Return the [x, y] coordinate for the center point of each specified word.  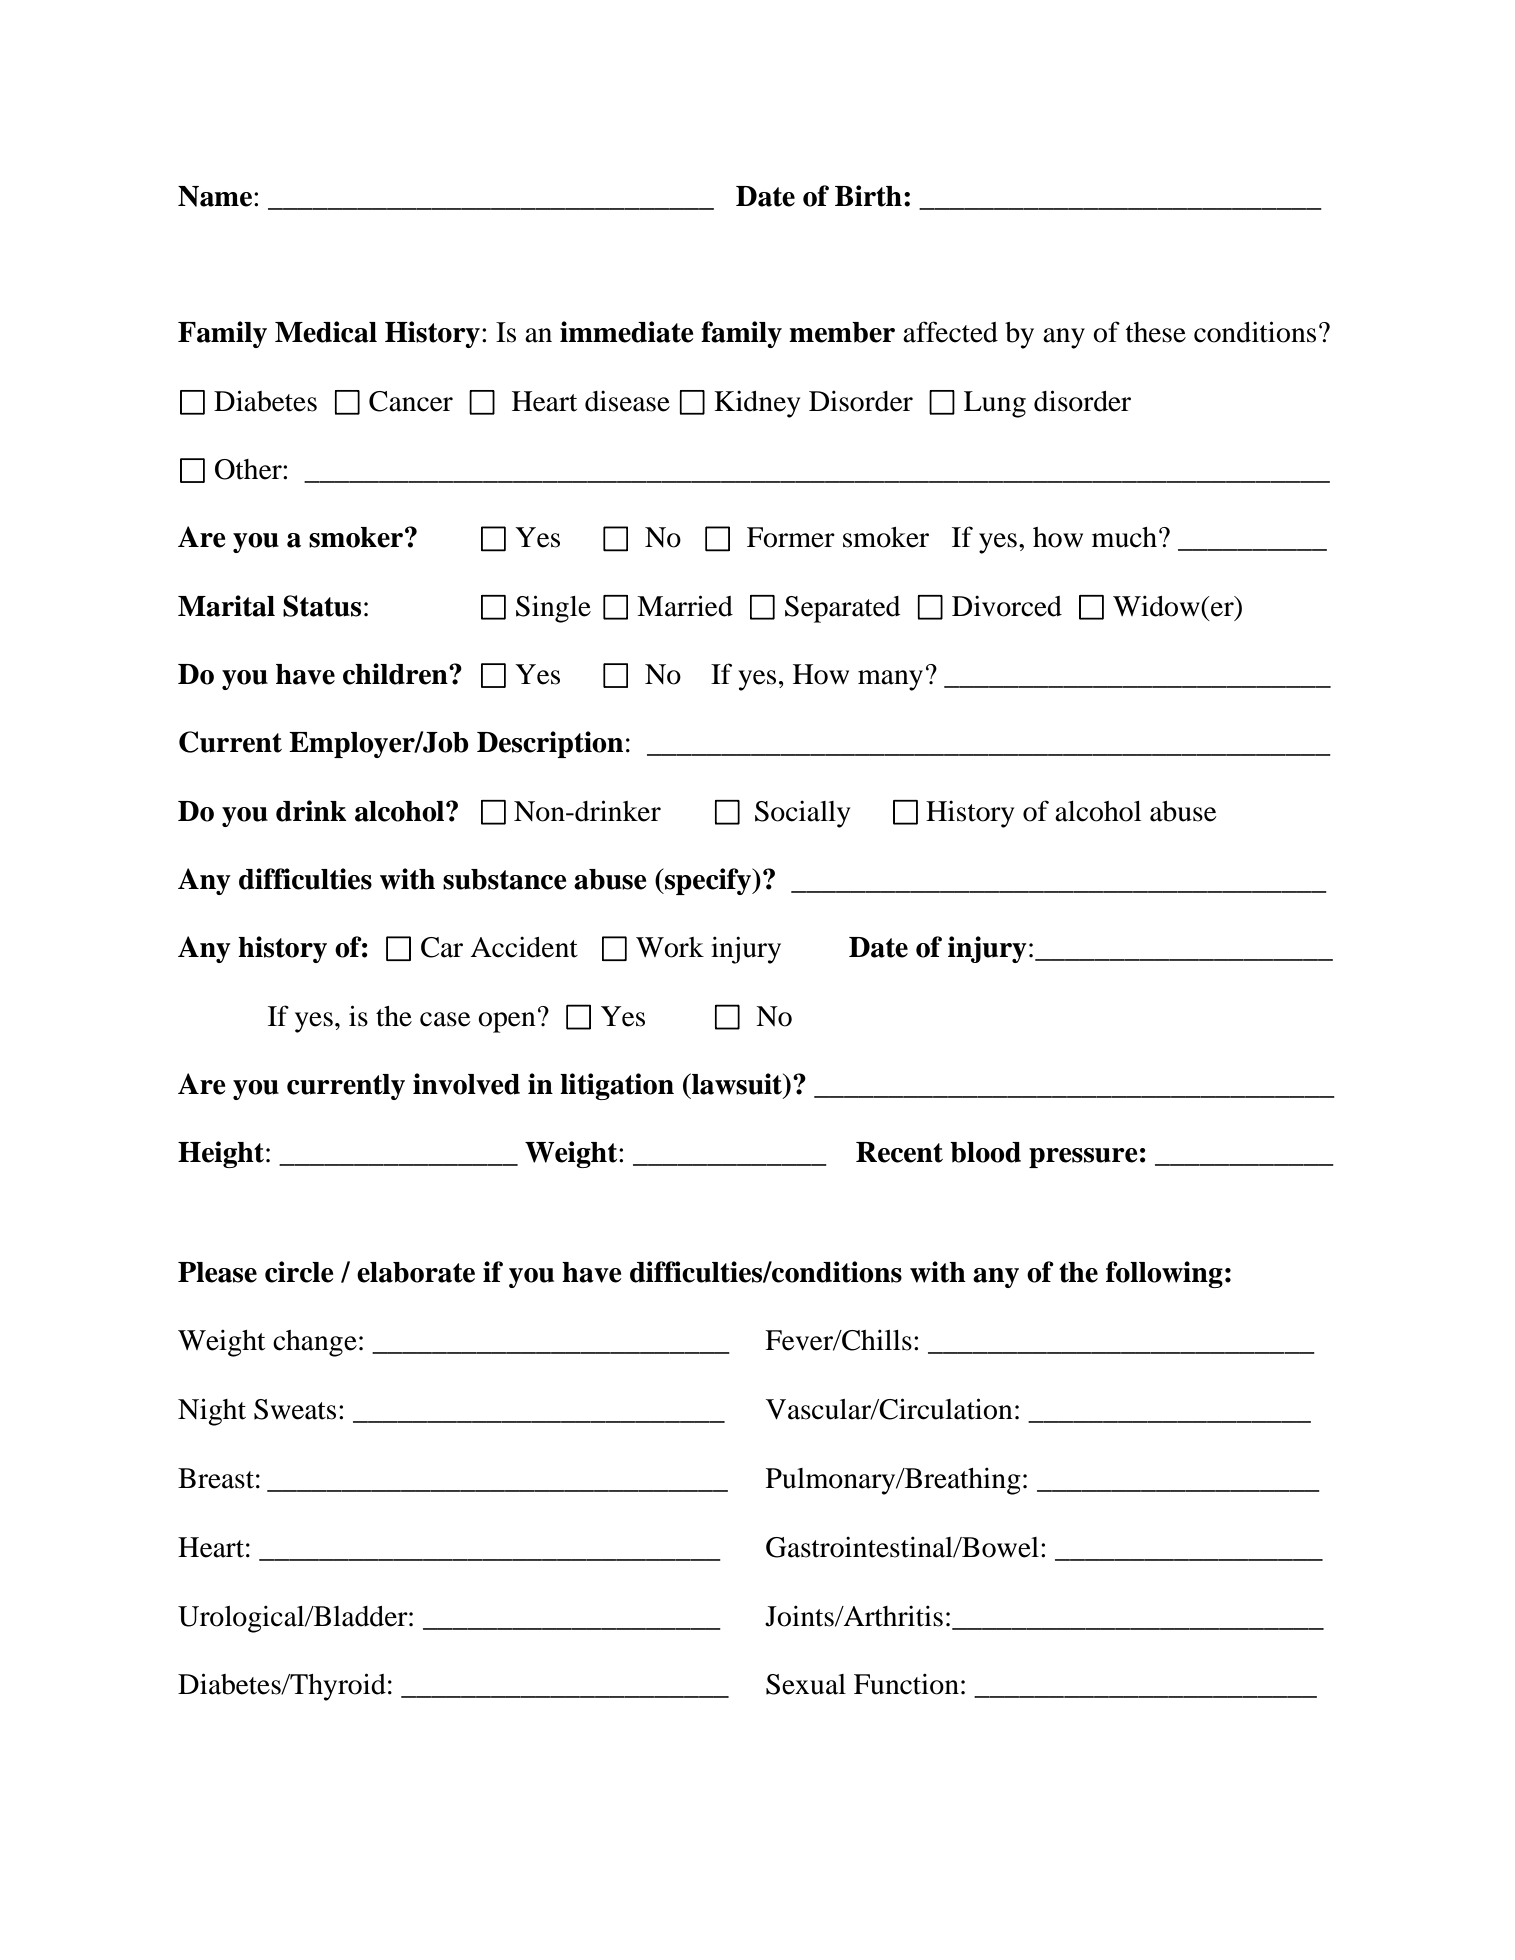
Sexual [806, 1684]
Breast [216, 1478]
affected [950, 332]
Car [442, 947]
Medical [326, 332]
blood [985, 1152]
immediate [627, 332]
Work [670, 947]
